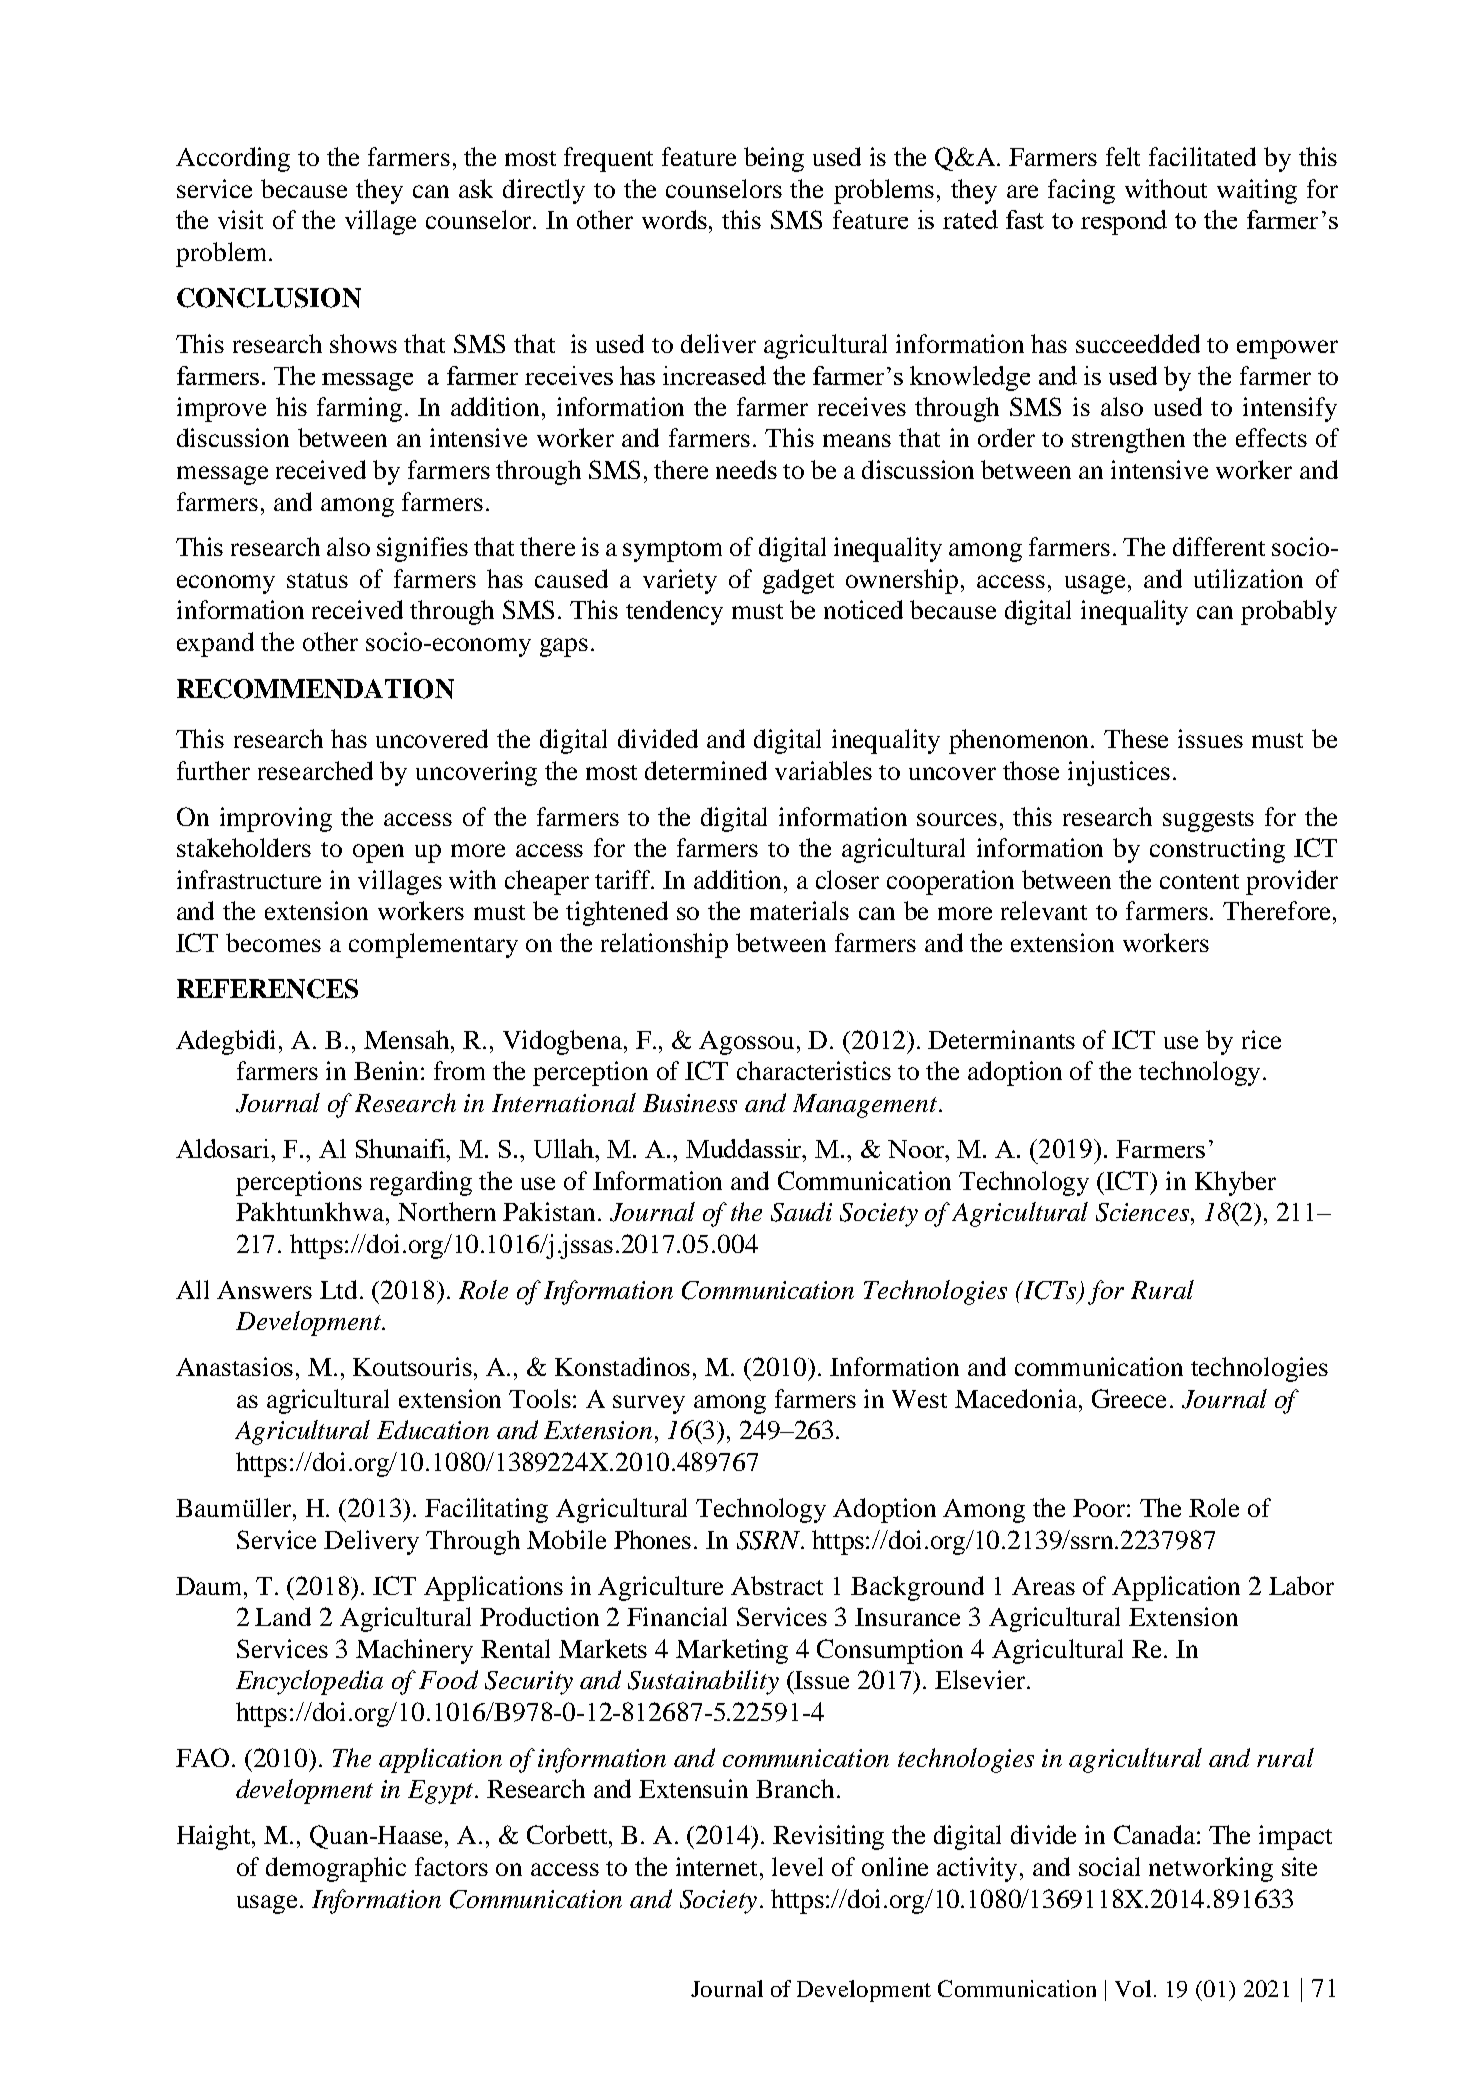 Image resolution: width=1479 pixels, height=2091 pixels. Describe the element at coordinates (267, 989) in the screenshot. I see `REFERENCES` at that location.
